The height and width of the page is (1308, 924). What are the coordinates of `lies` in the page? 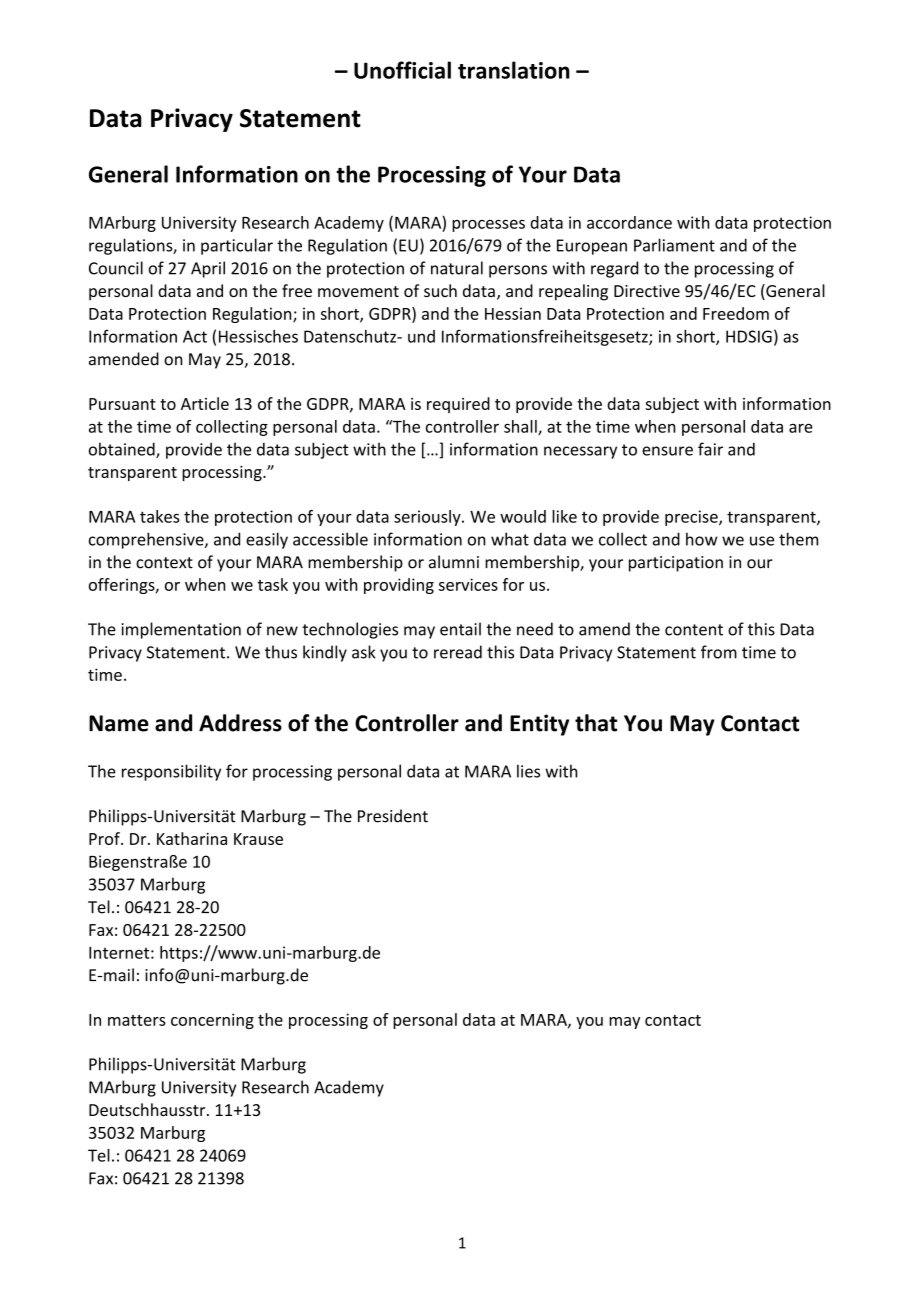 It's located at (528, 771).
